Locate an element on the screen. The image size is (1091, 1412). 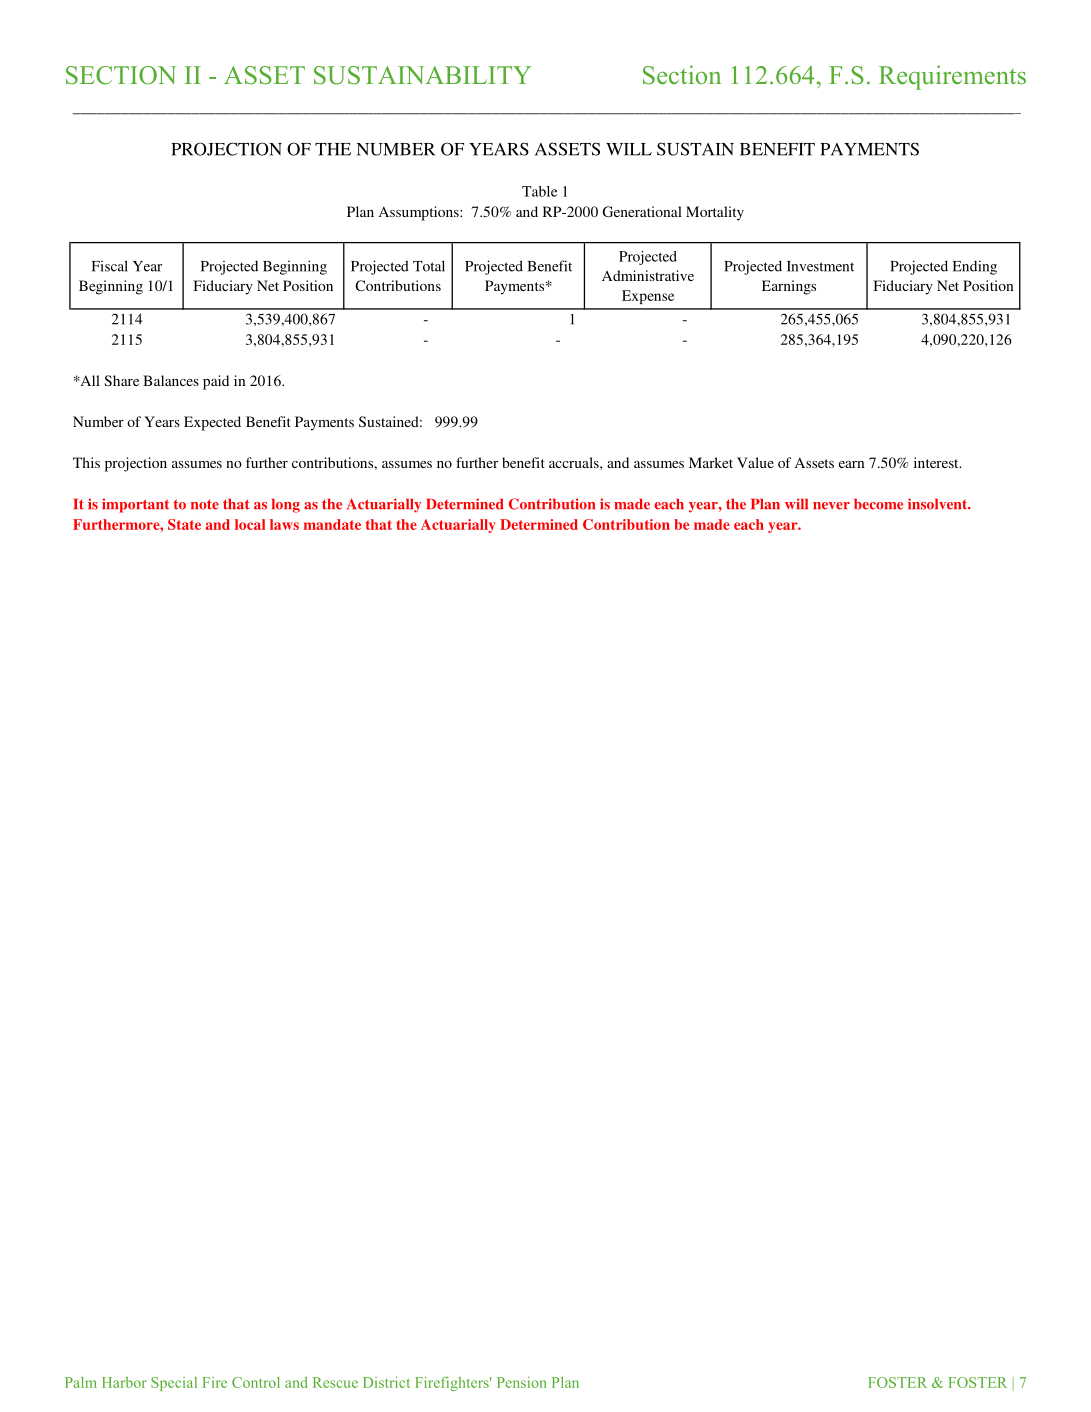
State is located at coordinates (184, 524).
